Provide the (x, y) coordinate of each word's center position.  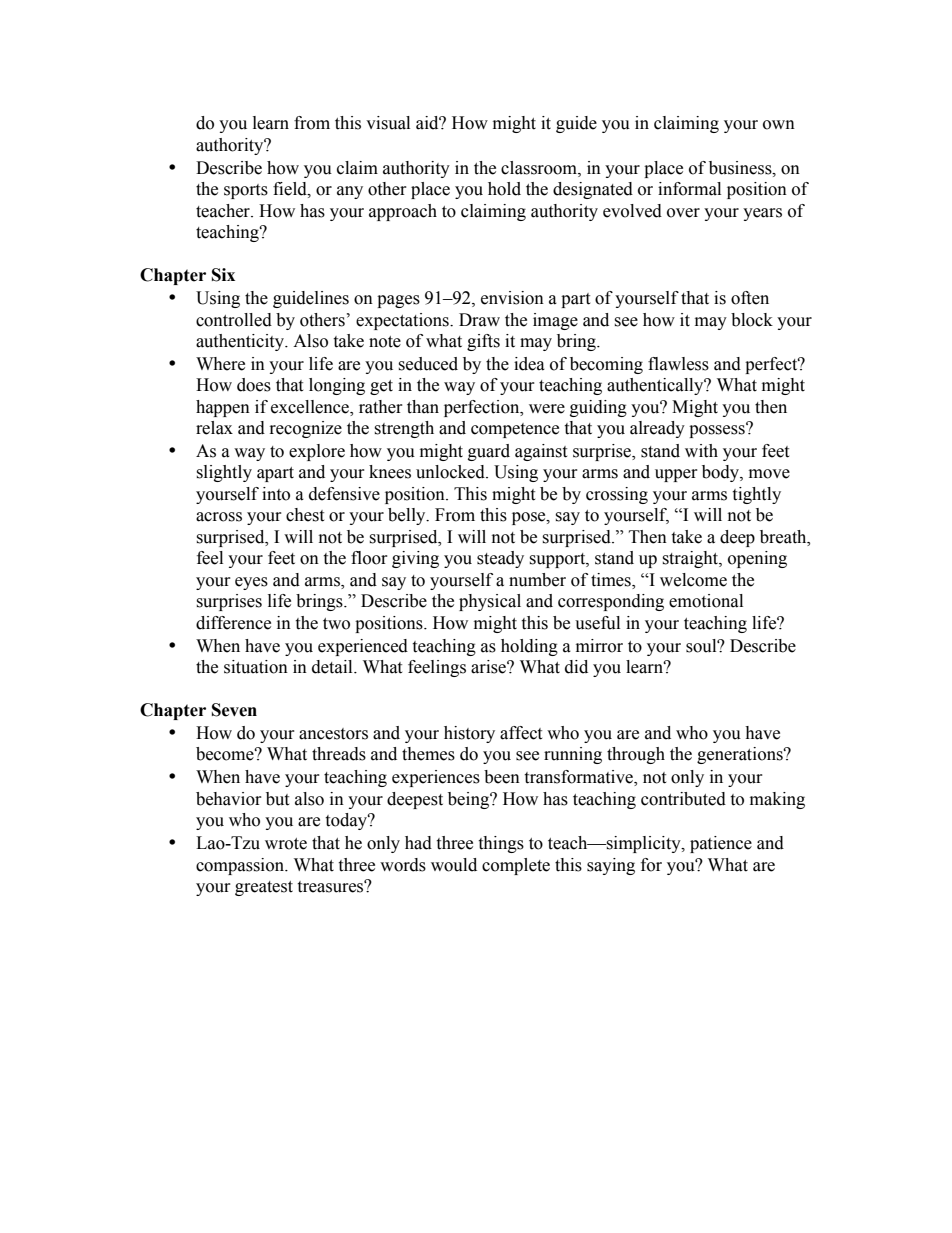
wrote (286, 844)
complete (516, 866)
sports (246, 191)
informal (689, 189)
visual (388, 123)
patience (721, 844)
